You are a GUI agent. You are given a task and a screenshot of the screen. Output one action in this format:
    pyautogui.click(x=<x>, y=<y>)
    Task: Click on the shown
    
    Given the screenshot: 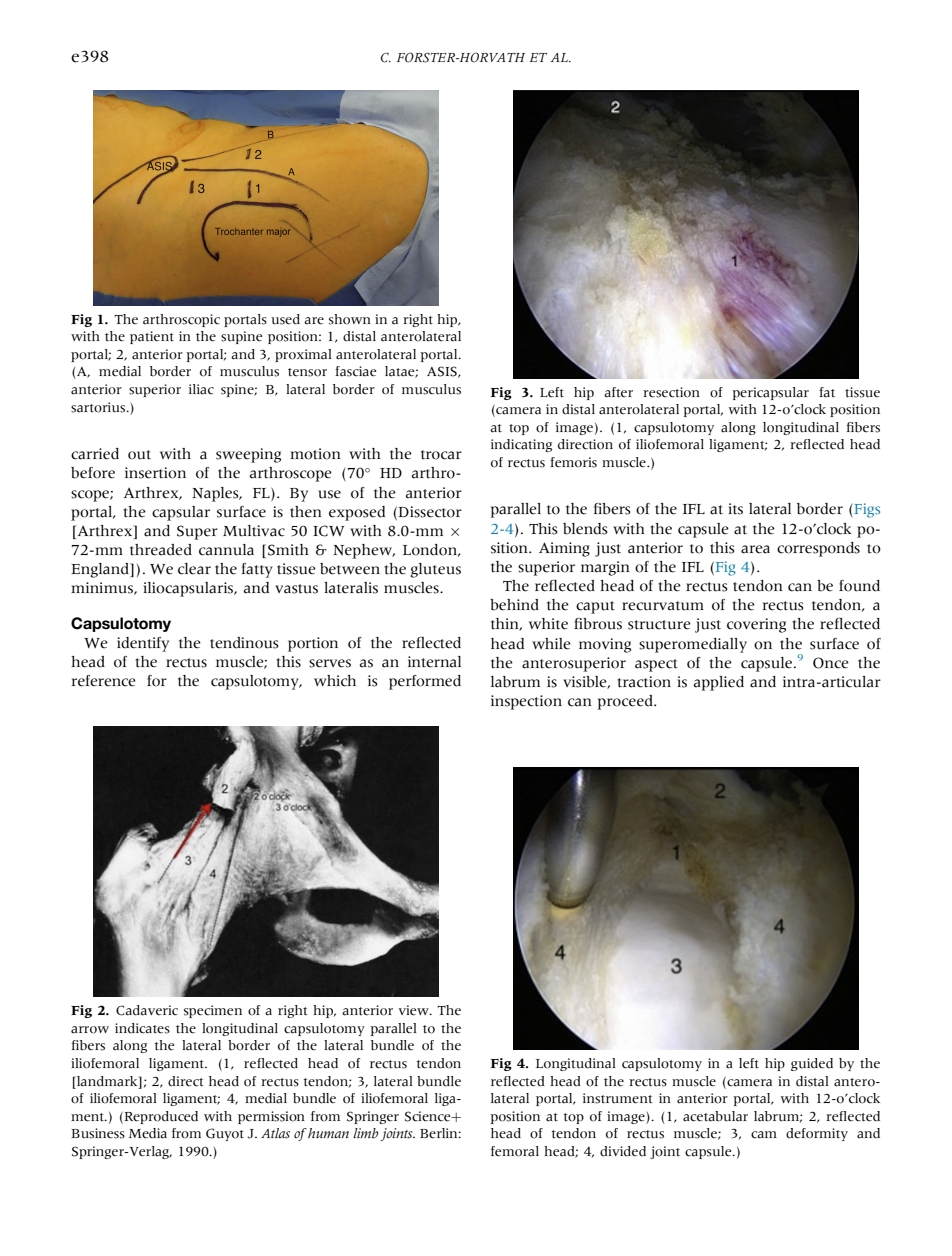 What is the action you would take?
    pyautogui.click(x=350, y=319)
